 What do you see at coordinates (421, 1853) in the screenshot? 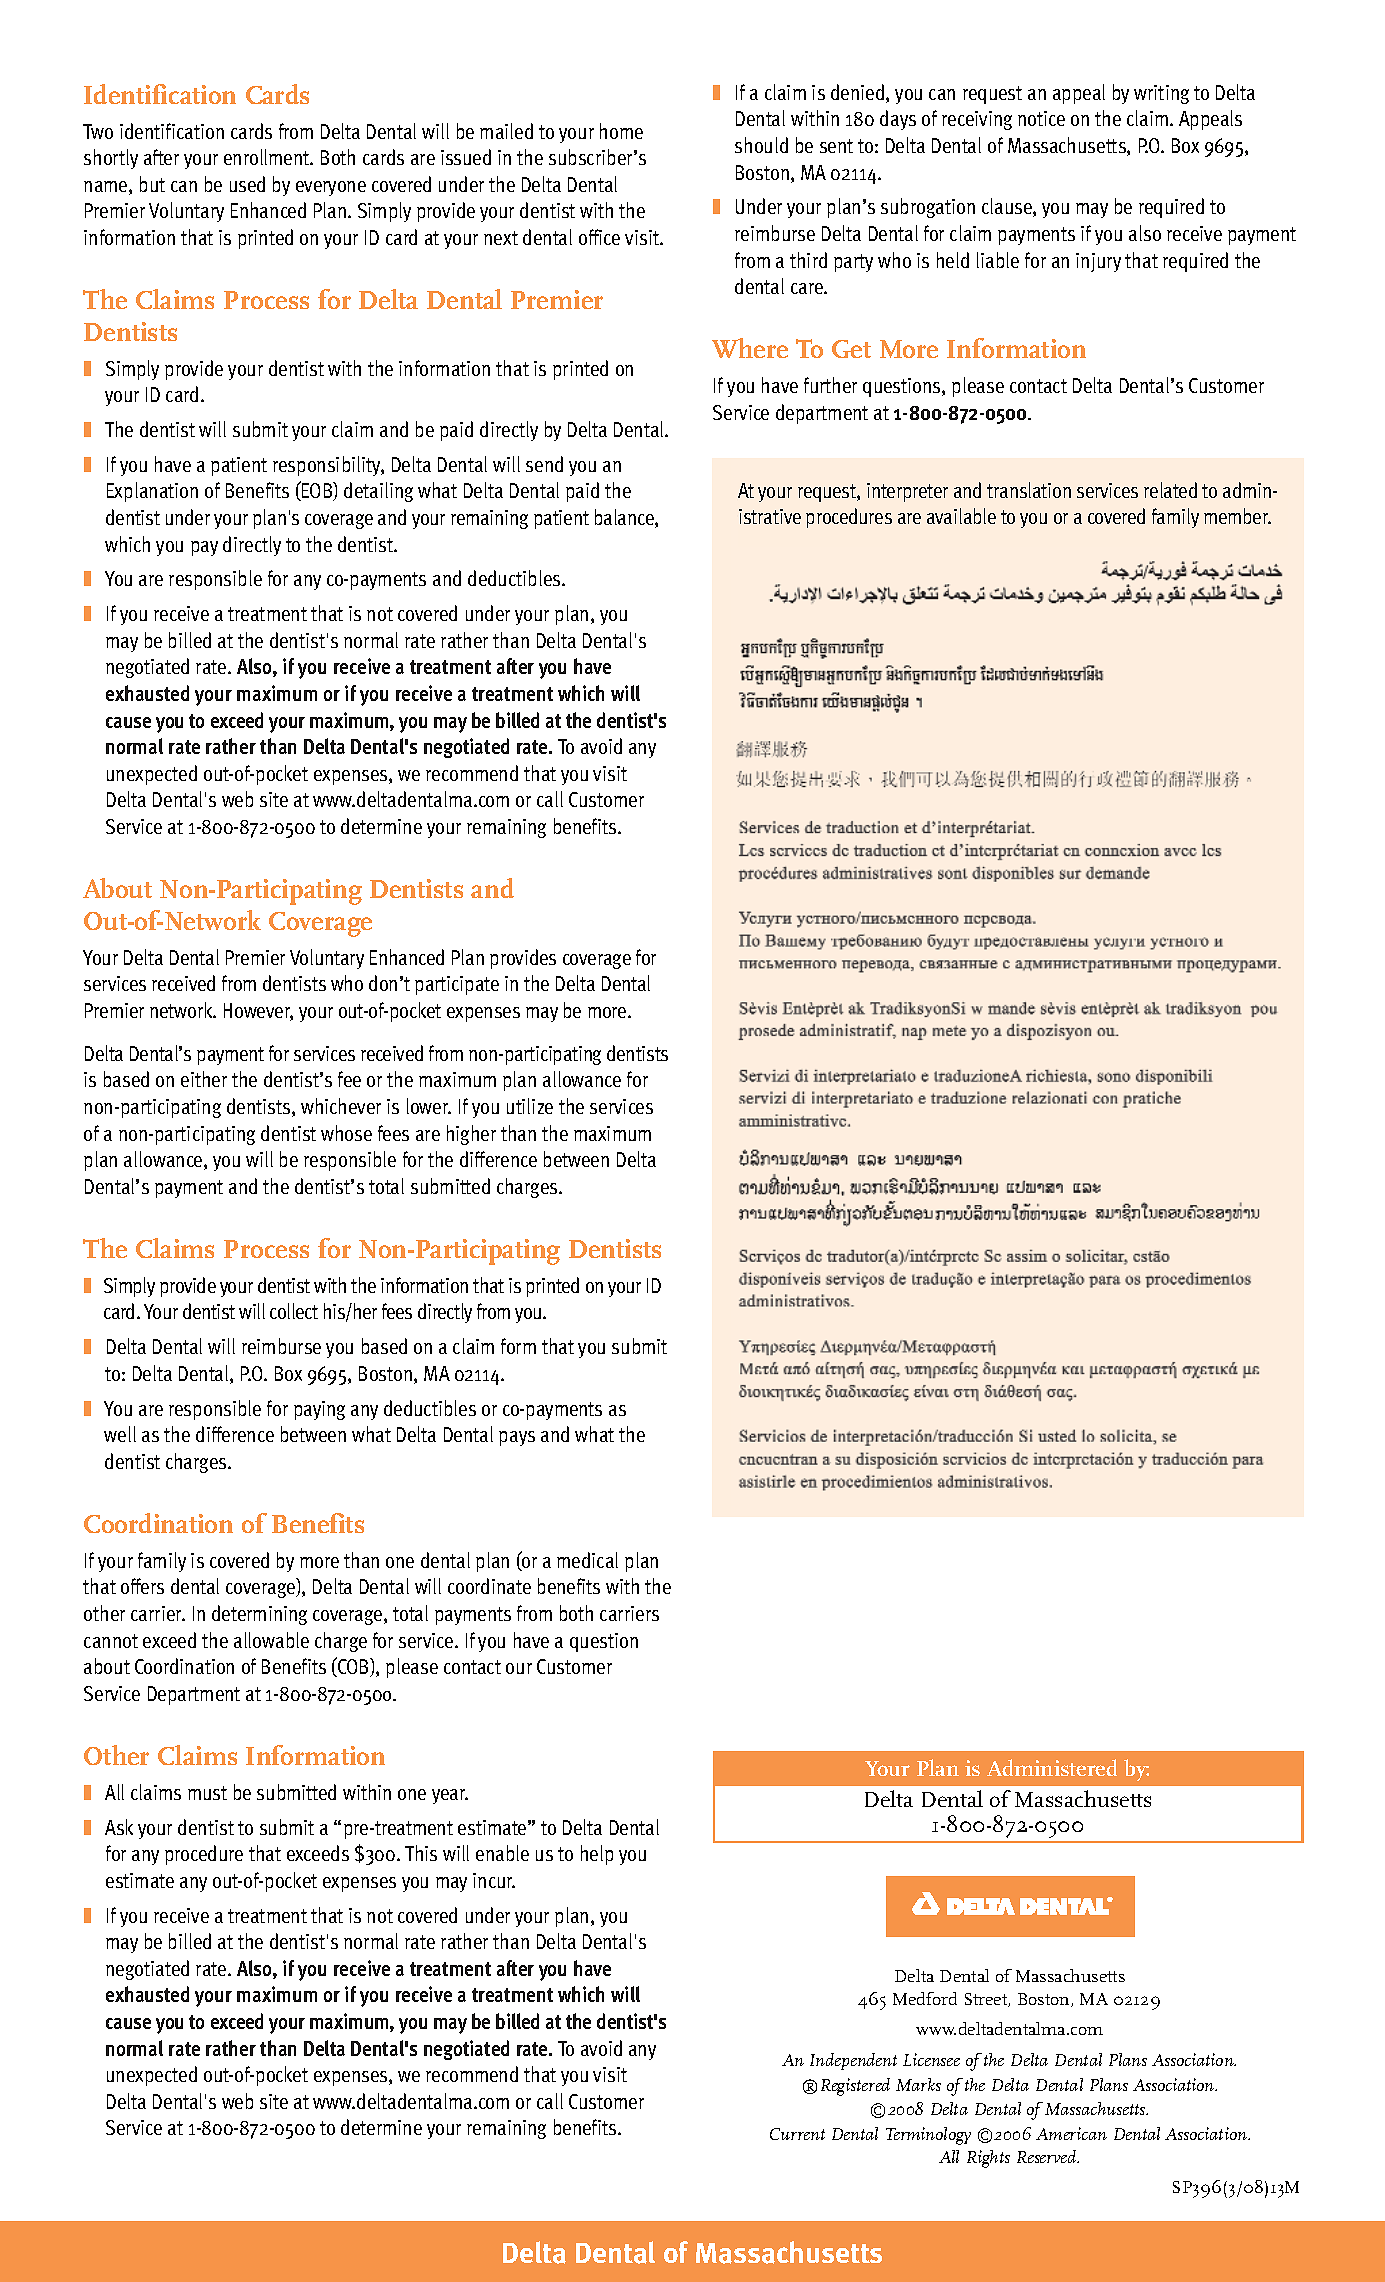
I see `This` at bounding box center [421, 1853].
